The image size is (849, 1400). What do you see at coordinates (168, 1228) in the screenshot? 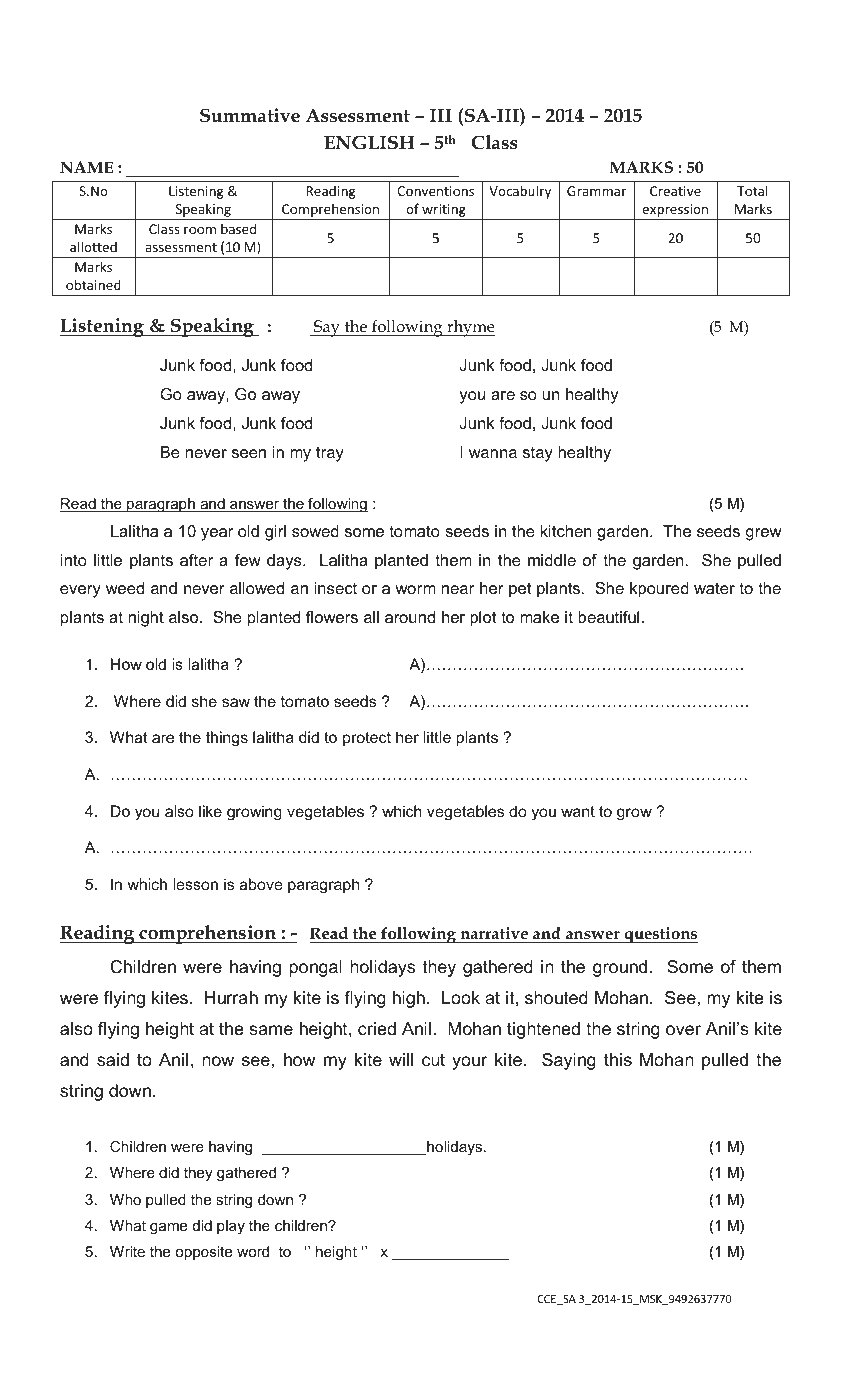
I see `game` at bounding box center [168, 1228].
